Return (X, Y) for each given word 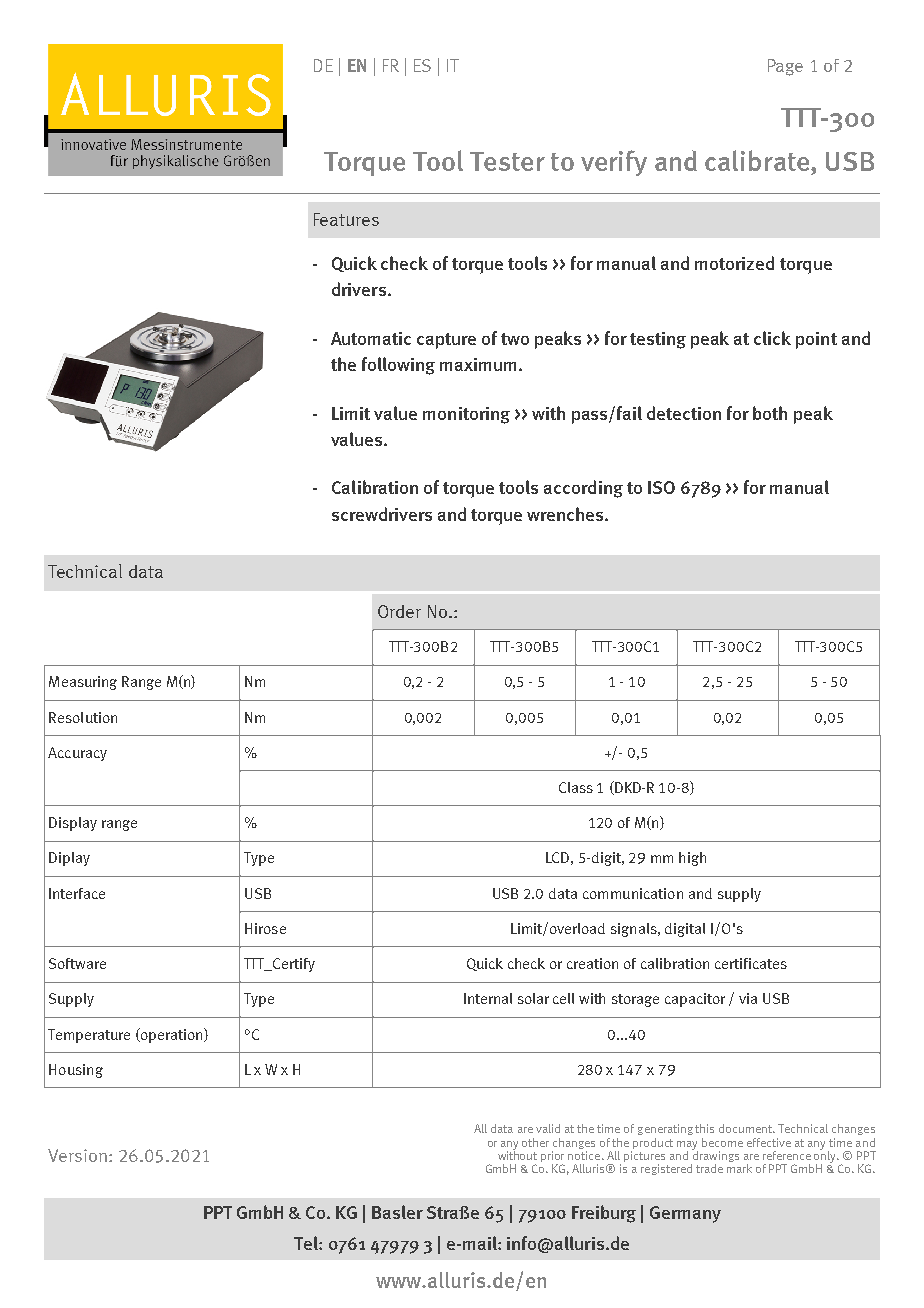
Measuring (83, 683)
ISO (661, 487)
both (770, 413)
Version (77, 1155)
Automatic (371, 338)
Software (77, 963)
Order (399, 611)
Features (346, 219)
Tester (507, 161)
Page (785, 67)
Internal (488, 998)
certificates (751, 963)
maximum (478, 364)
